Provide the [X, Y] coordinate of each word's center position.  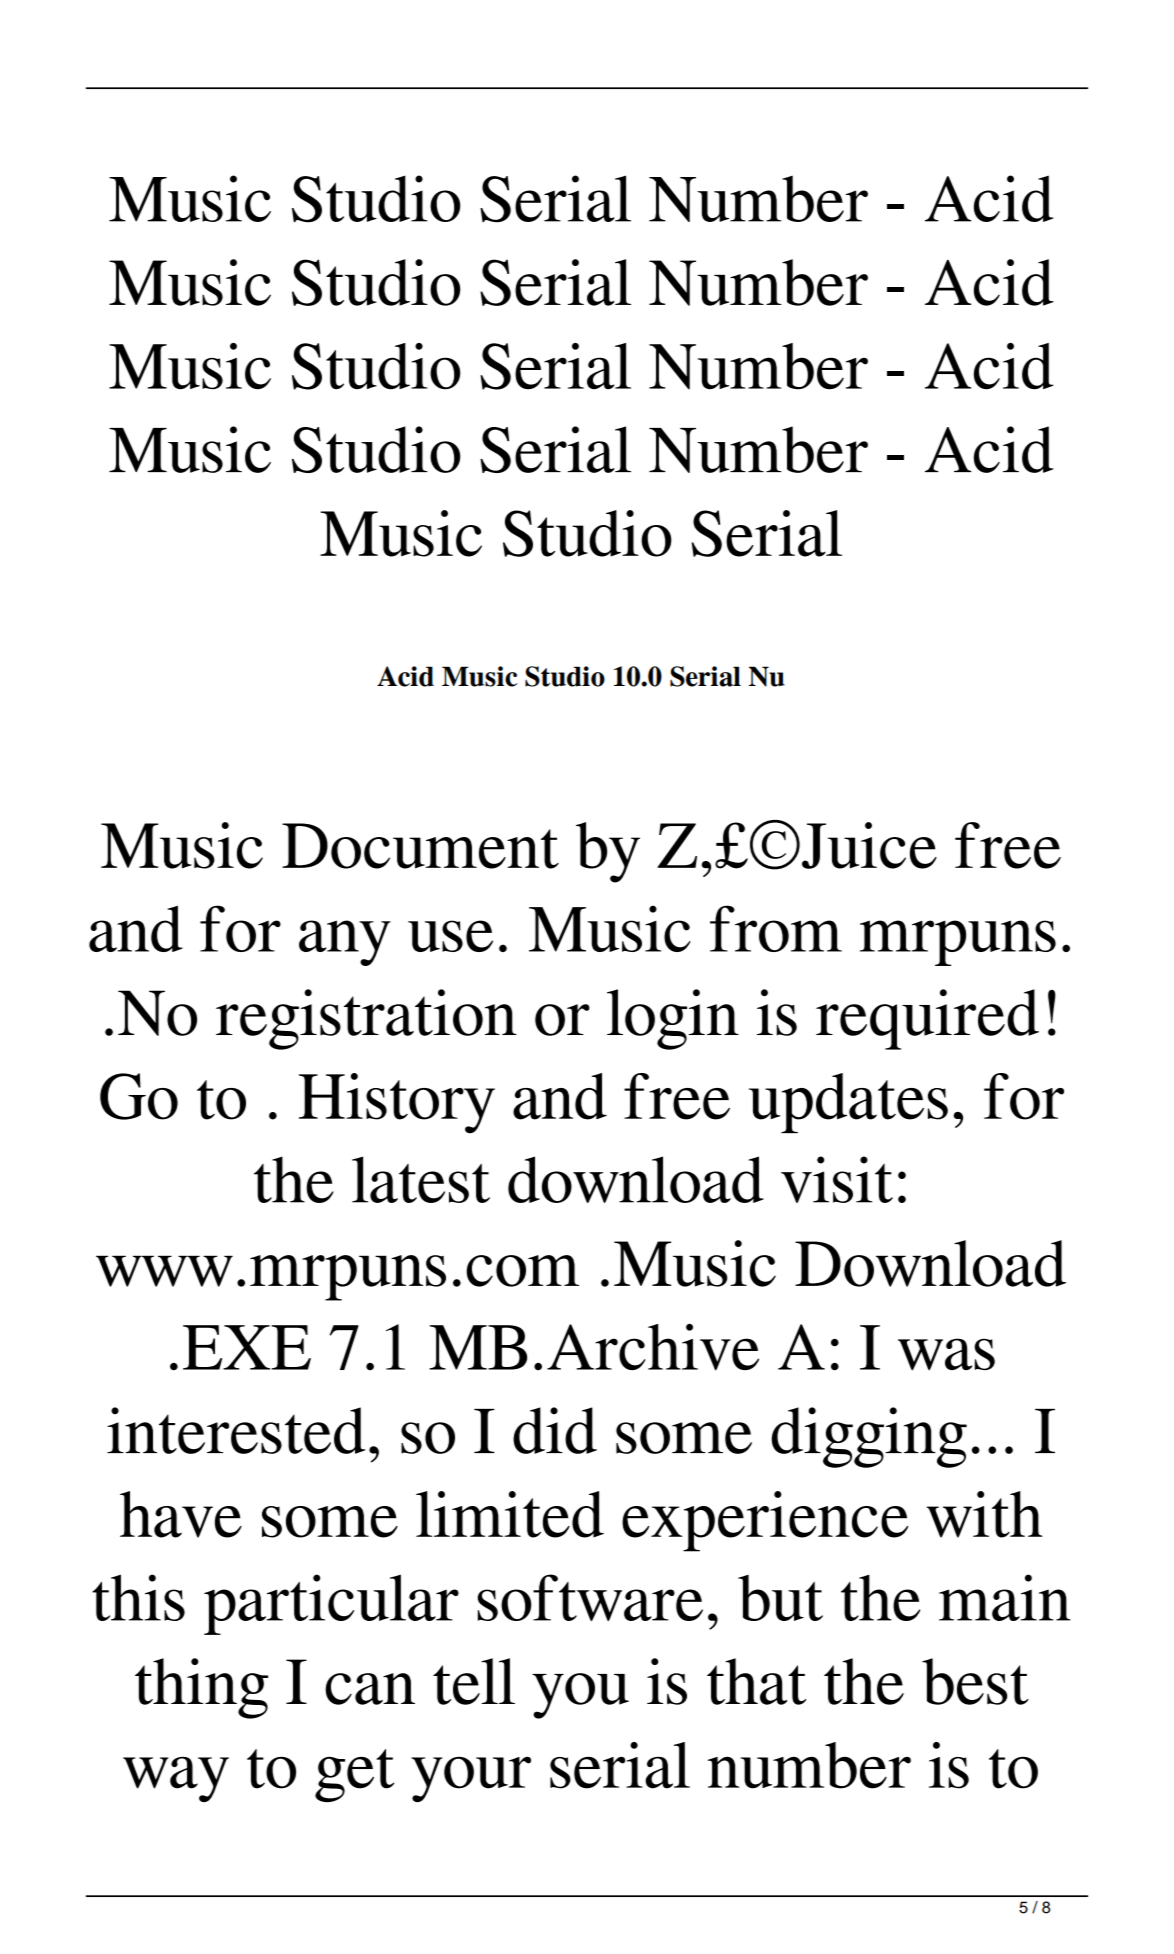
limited [510, 1514]
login [673, 1019]
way [176, 1779]
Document [420, 846]
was [946, 1354]
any [345, 943]
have [181, 1514]
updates [848, 1103]
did [555, 1430]
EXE [247, 1347]
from [776, 928]
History [397, 1103]
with [985, 1514]
